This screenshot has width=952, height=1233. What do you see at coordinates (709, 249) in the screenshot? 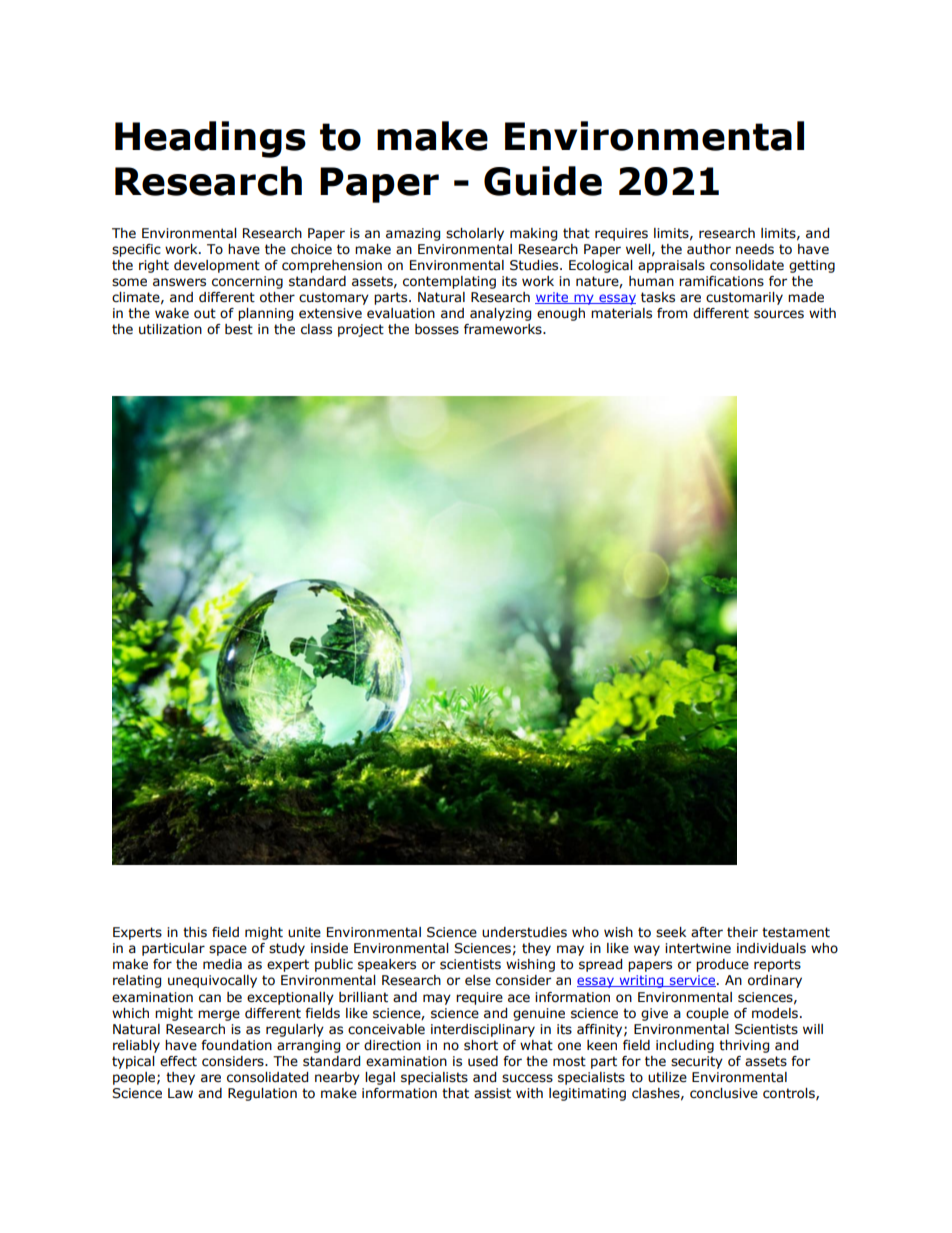
I see `author` at bounding box center [709, 249].
